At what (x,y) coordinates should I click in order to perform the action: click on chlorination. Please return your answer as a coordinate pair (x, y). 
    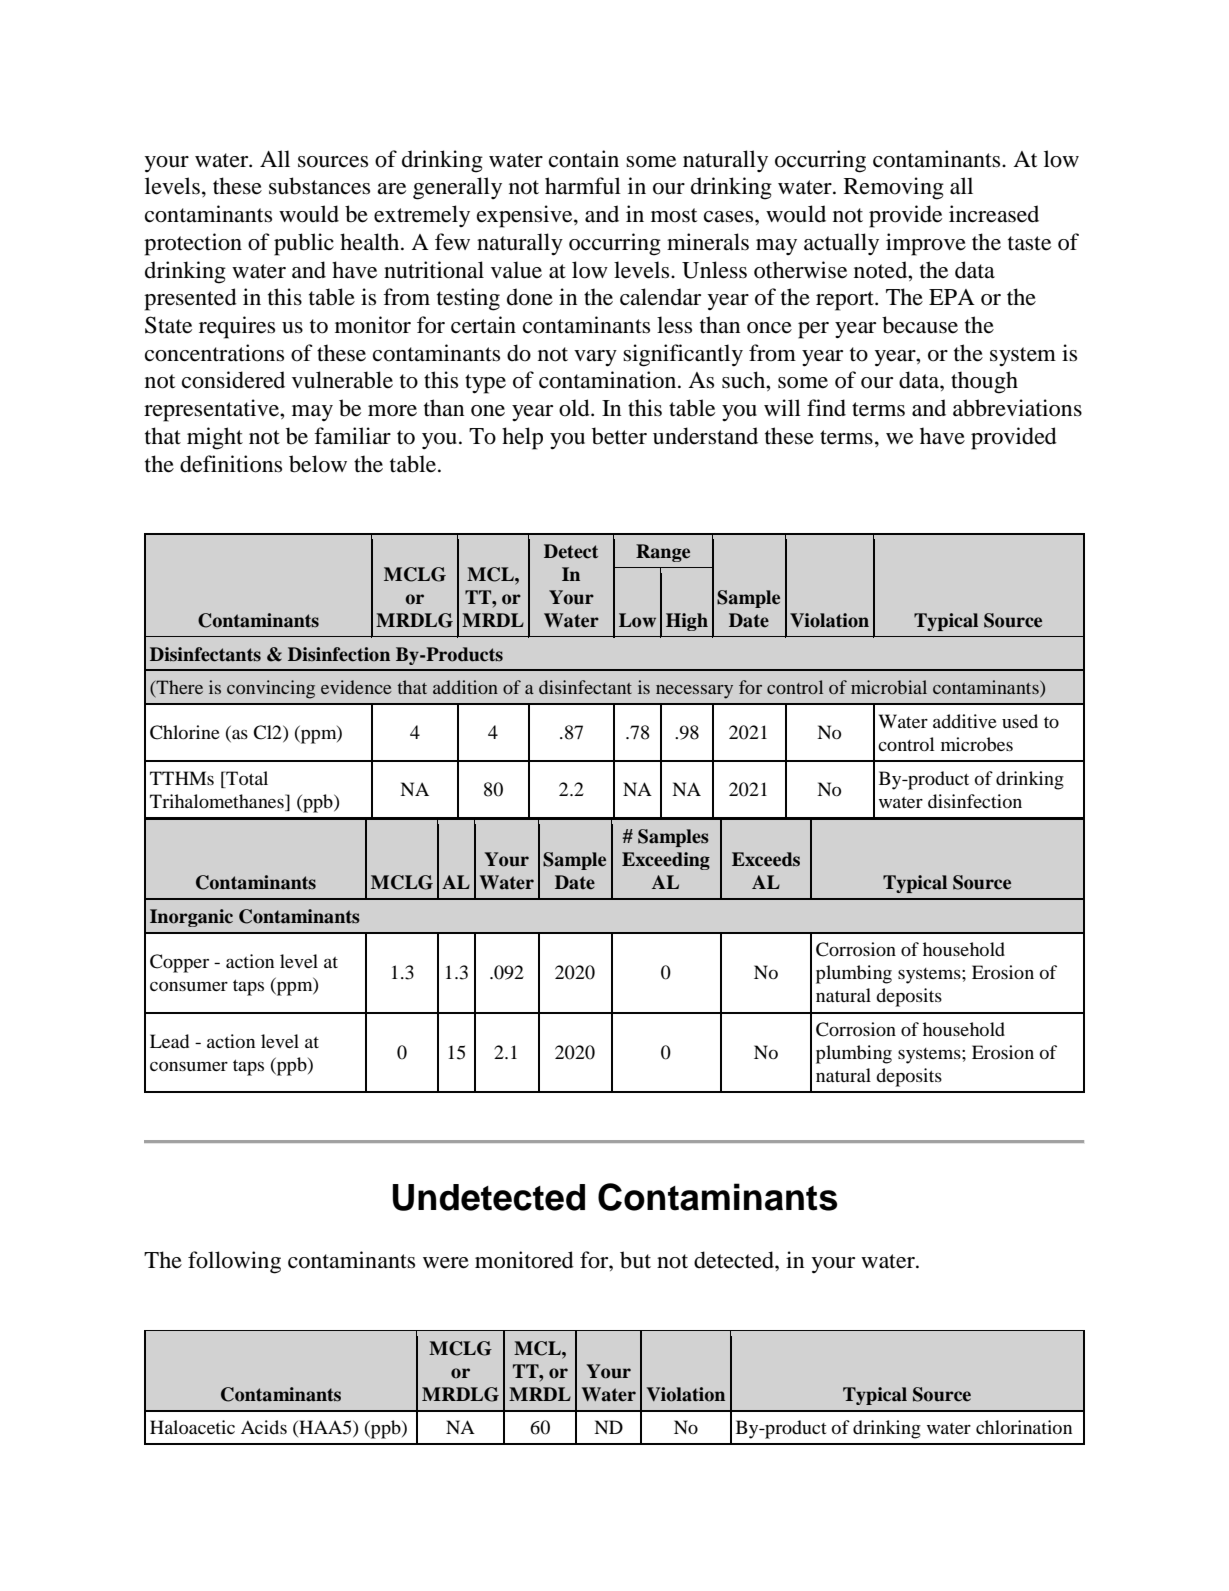
    Looking at the image, I should click on (1024, 1427).
